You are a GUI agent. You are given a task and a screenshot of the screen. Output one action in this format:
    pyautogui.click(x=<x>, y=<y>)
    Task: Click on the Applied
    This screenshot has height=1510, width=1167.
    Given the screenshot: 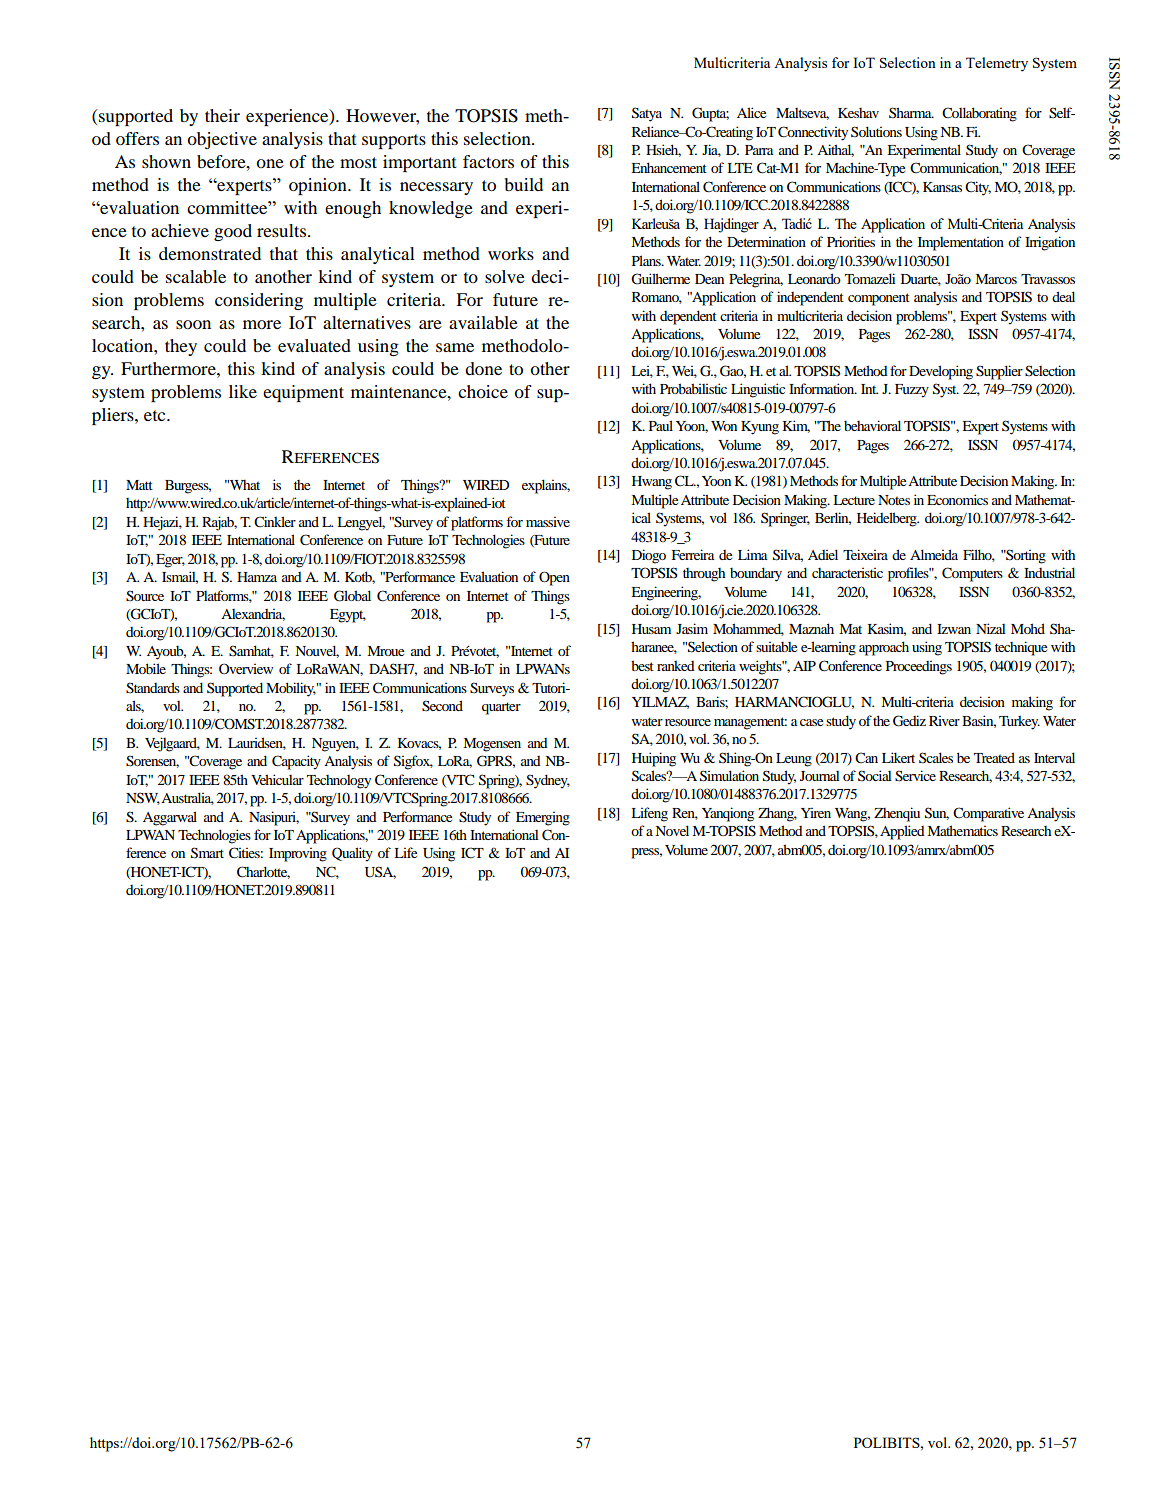 What is the action you would take?
    pyautogui.click(x=902, y=832)
